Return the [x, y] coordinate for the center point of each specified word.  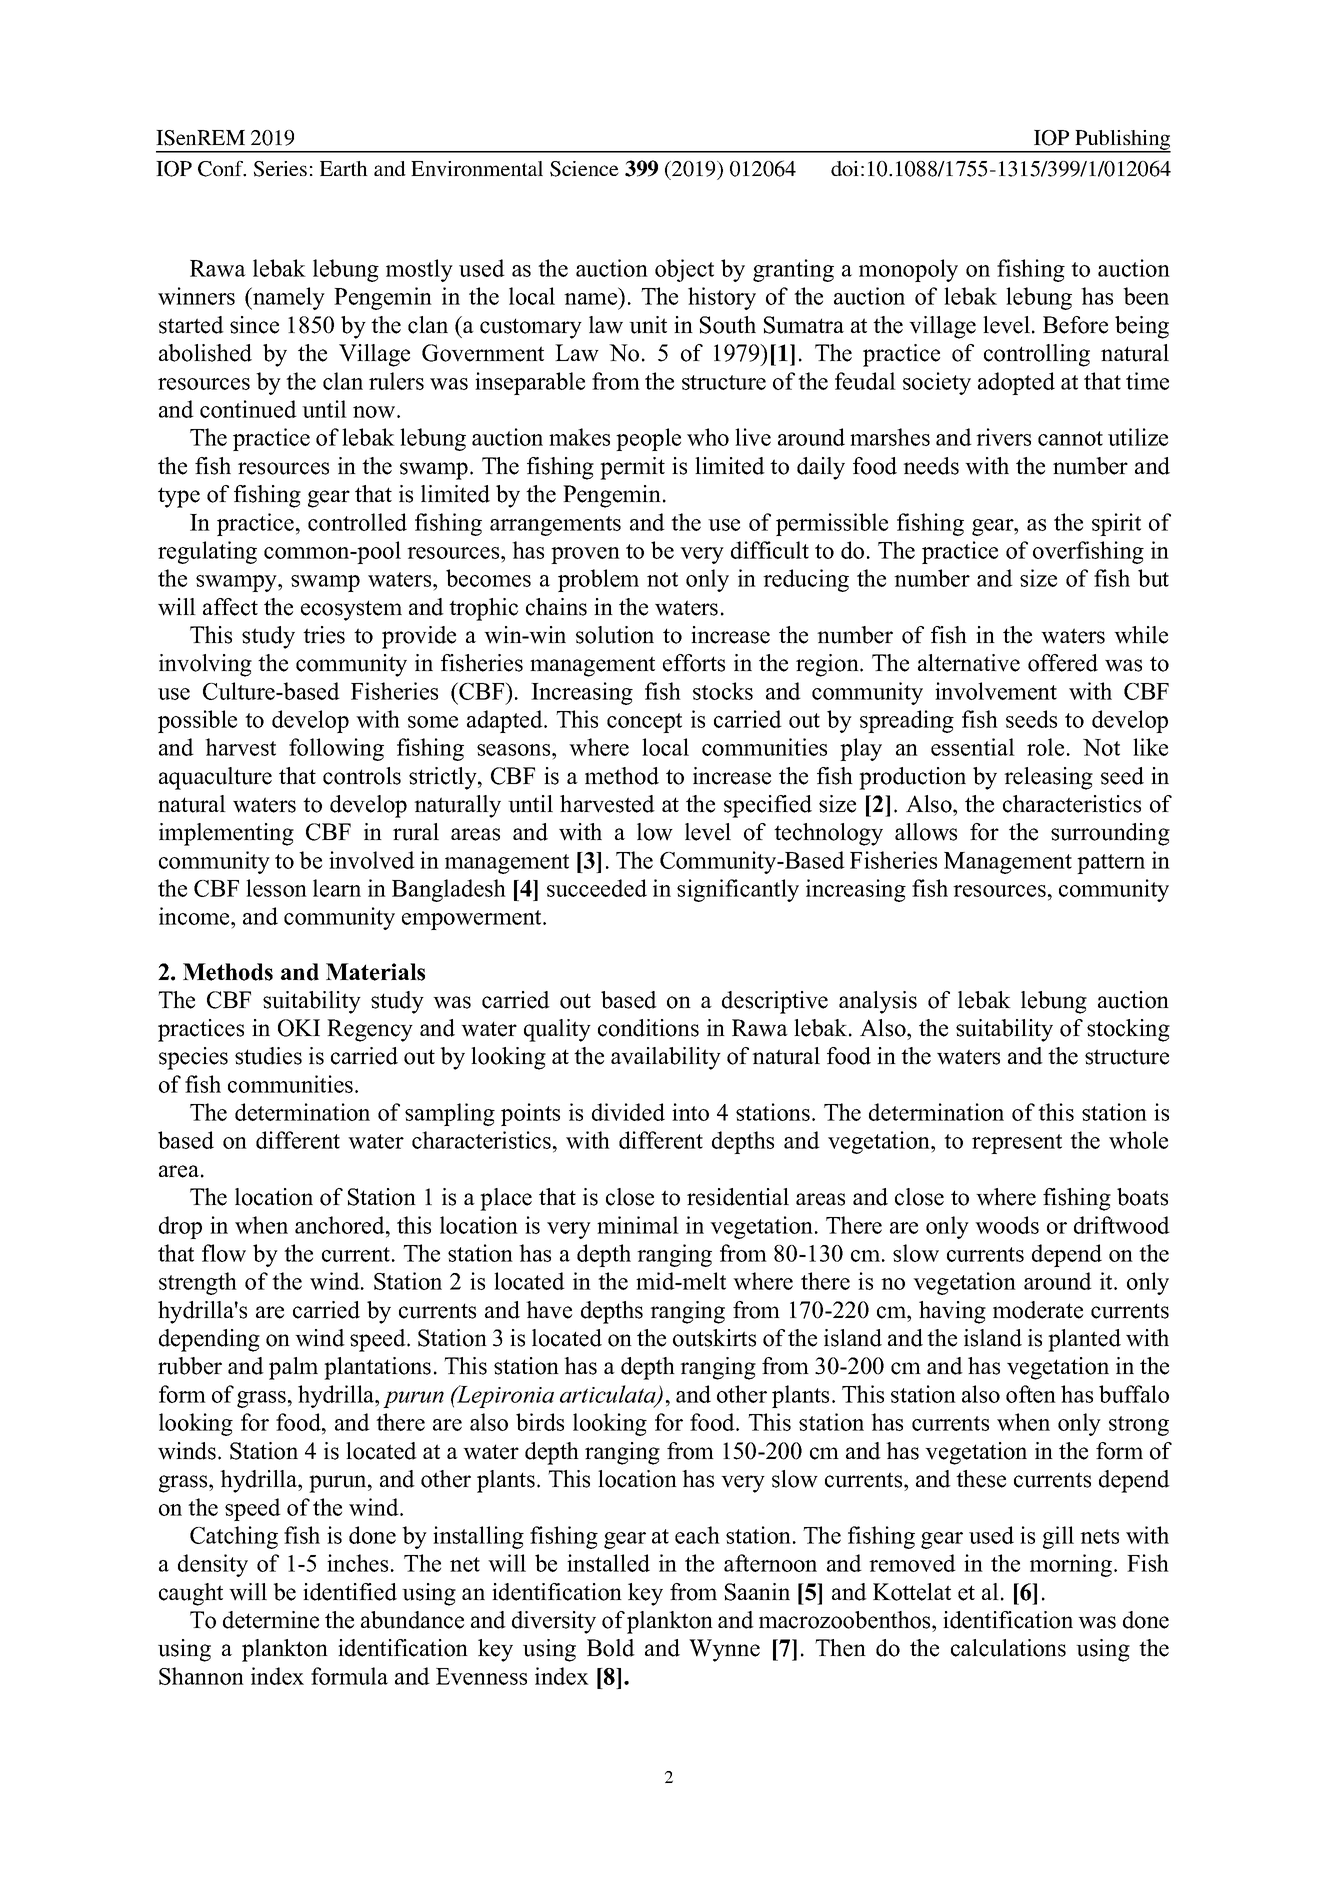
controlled [357, 522]
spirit [1116, 524]
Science [584, 169]
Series [280, 169]
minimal [638, 1225]
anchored [341, 1225]
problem [598, 580]
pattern [1111, 864]
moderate [1038, 1310]
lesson [276, 888]
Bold [611, 1648]
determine [271, 1620]
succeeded [597, 888]
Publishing [1122, 141]
